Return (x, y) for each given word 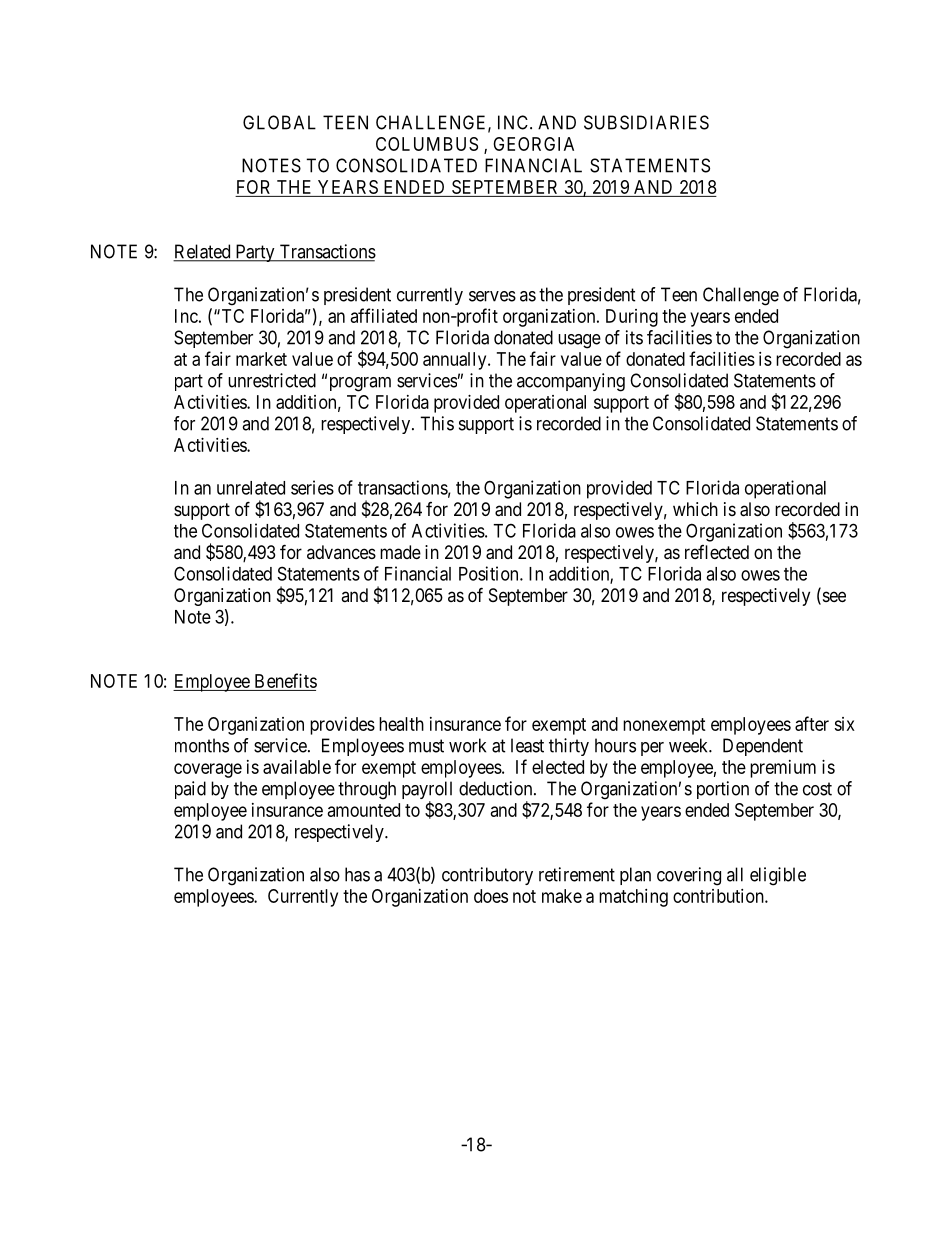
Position (490, 573)
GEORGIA (533, 144)
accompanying (571, 382)
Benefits (284, 682)
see (833, 598)
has (357, 874)
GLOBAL (279, 122)
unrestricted (272, 380)
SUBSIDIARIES (646, 122)
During (632, 318)
